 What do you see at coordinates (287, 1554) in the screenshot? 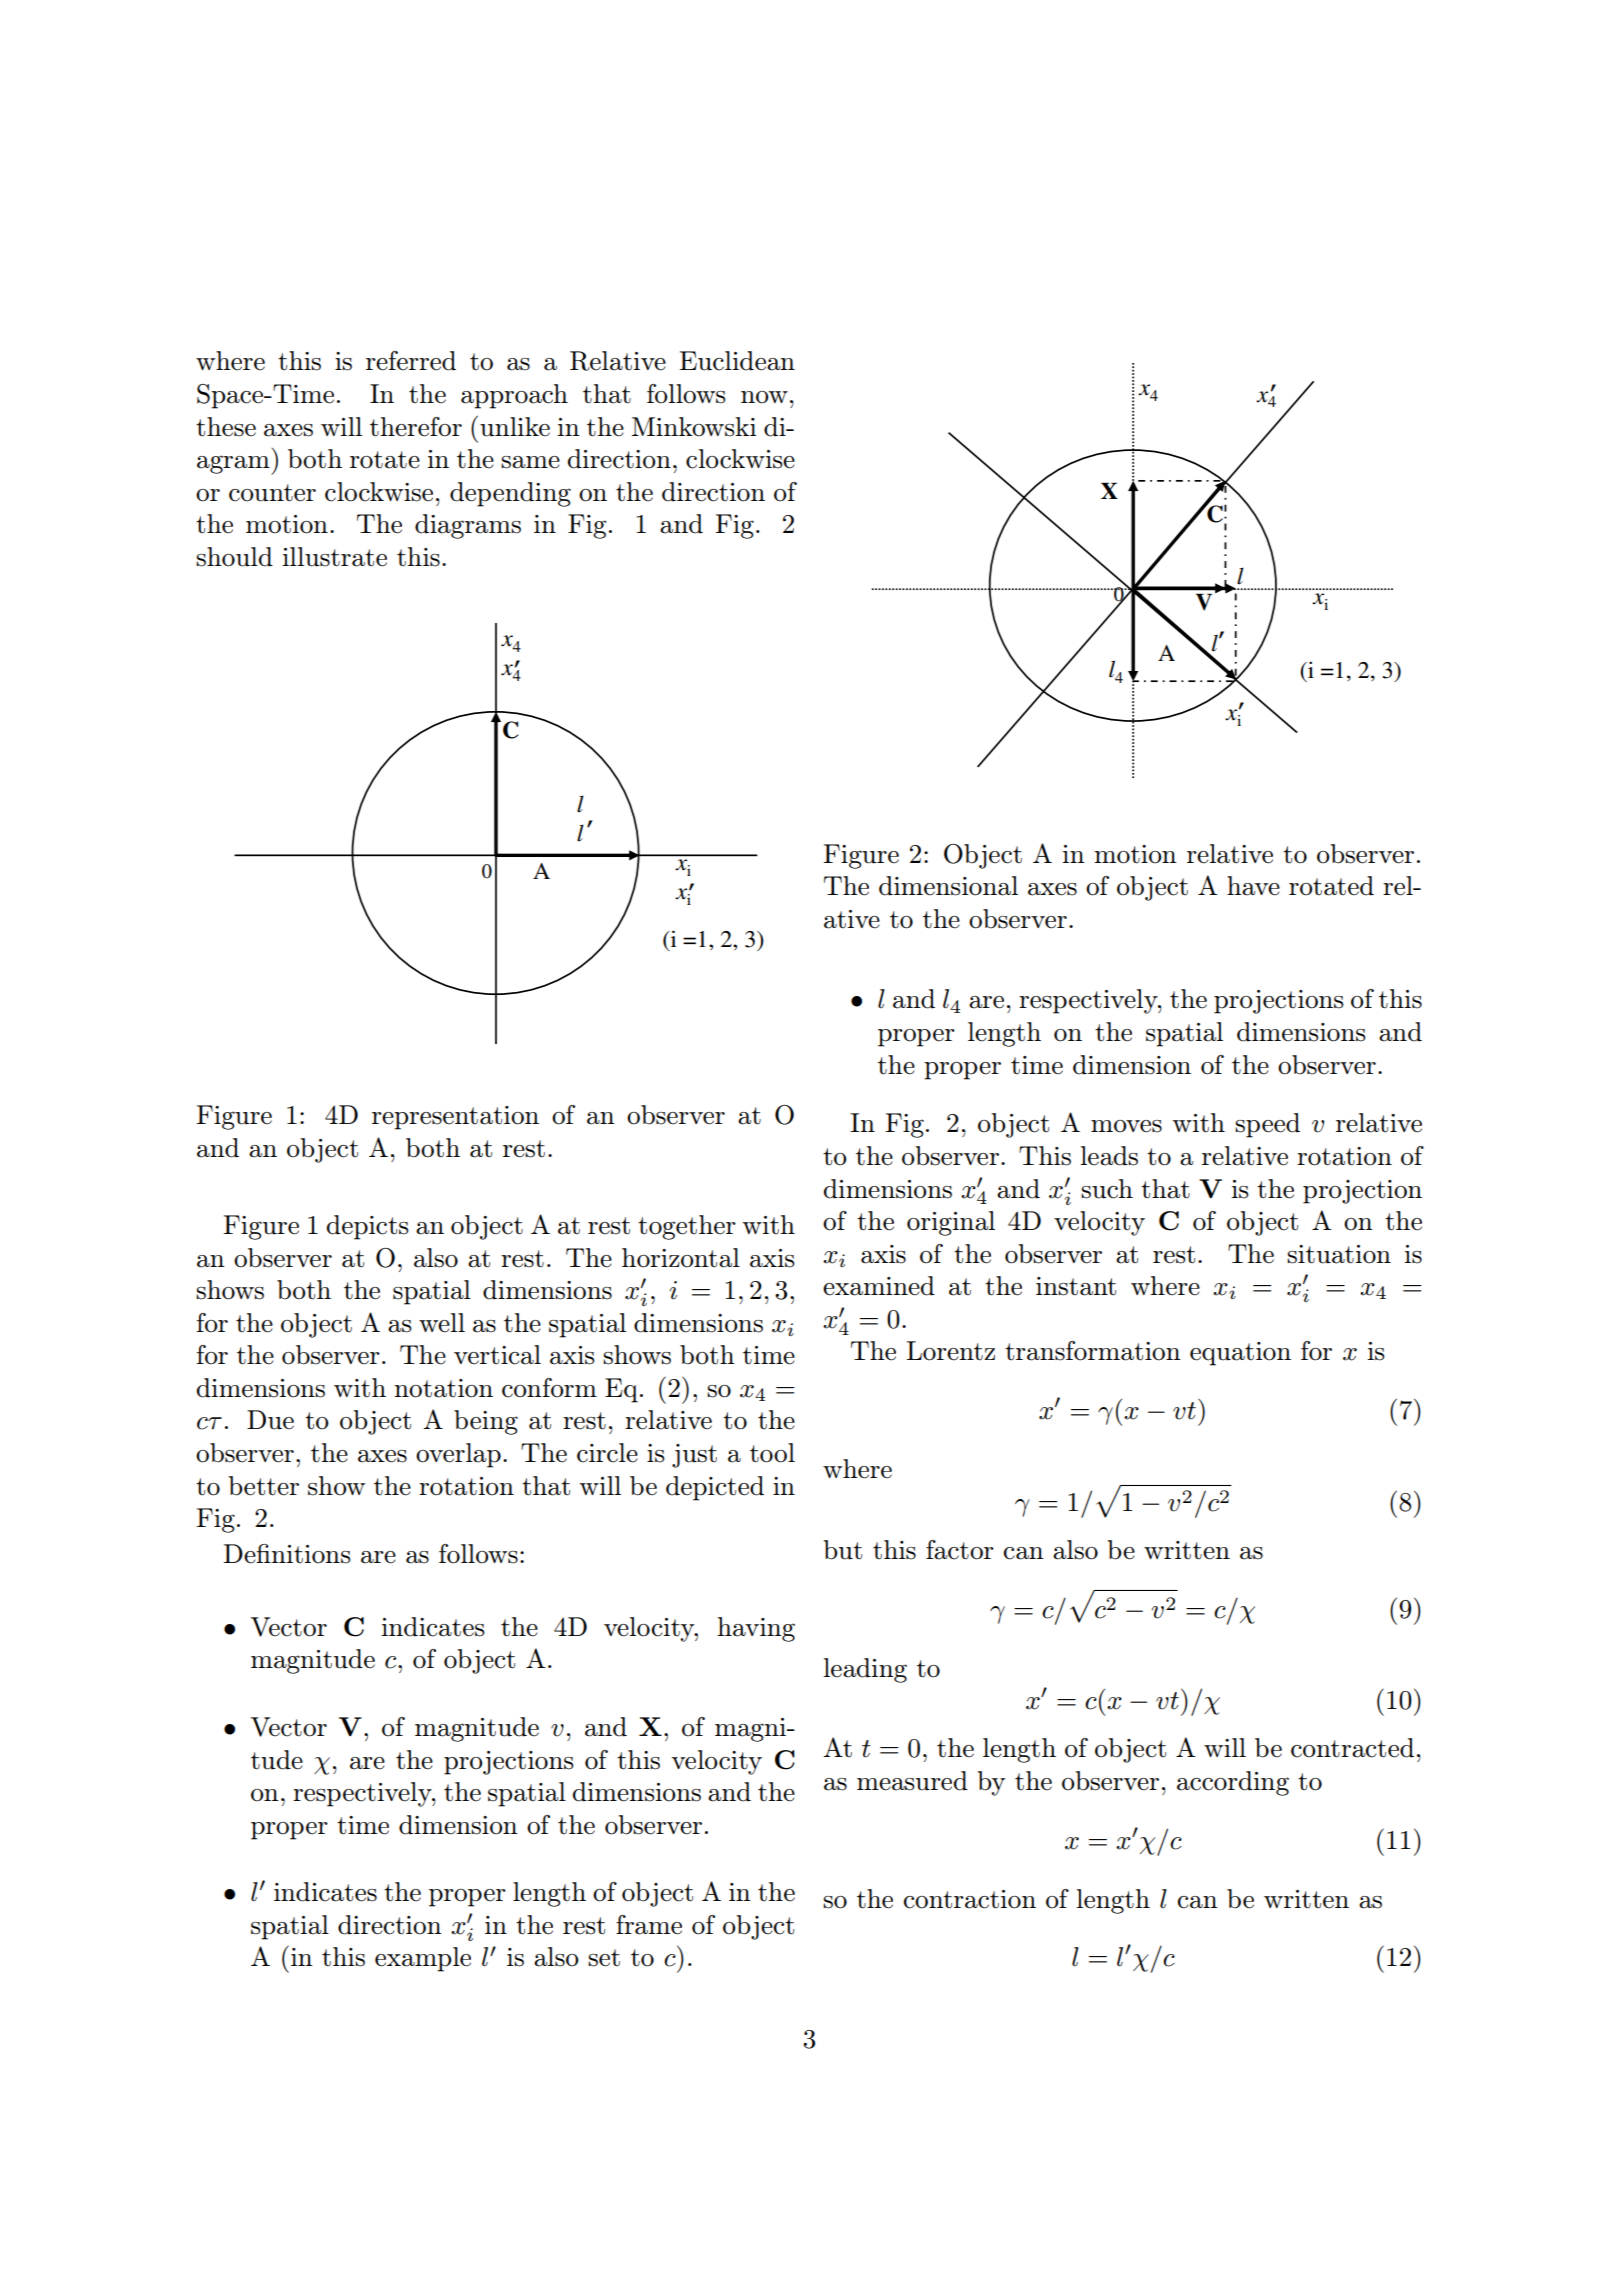
I see `Definitions` at bounding box center [287, 1554].
